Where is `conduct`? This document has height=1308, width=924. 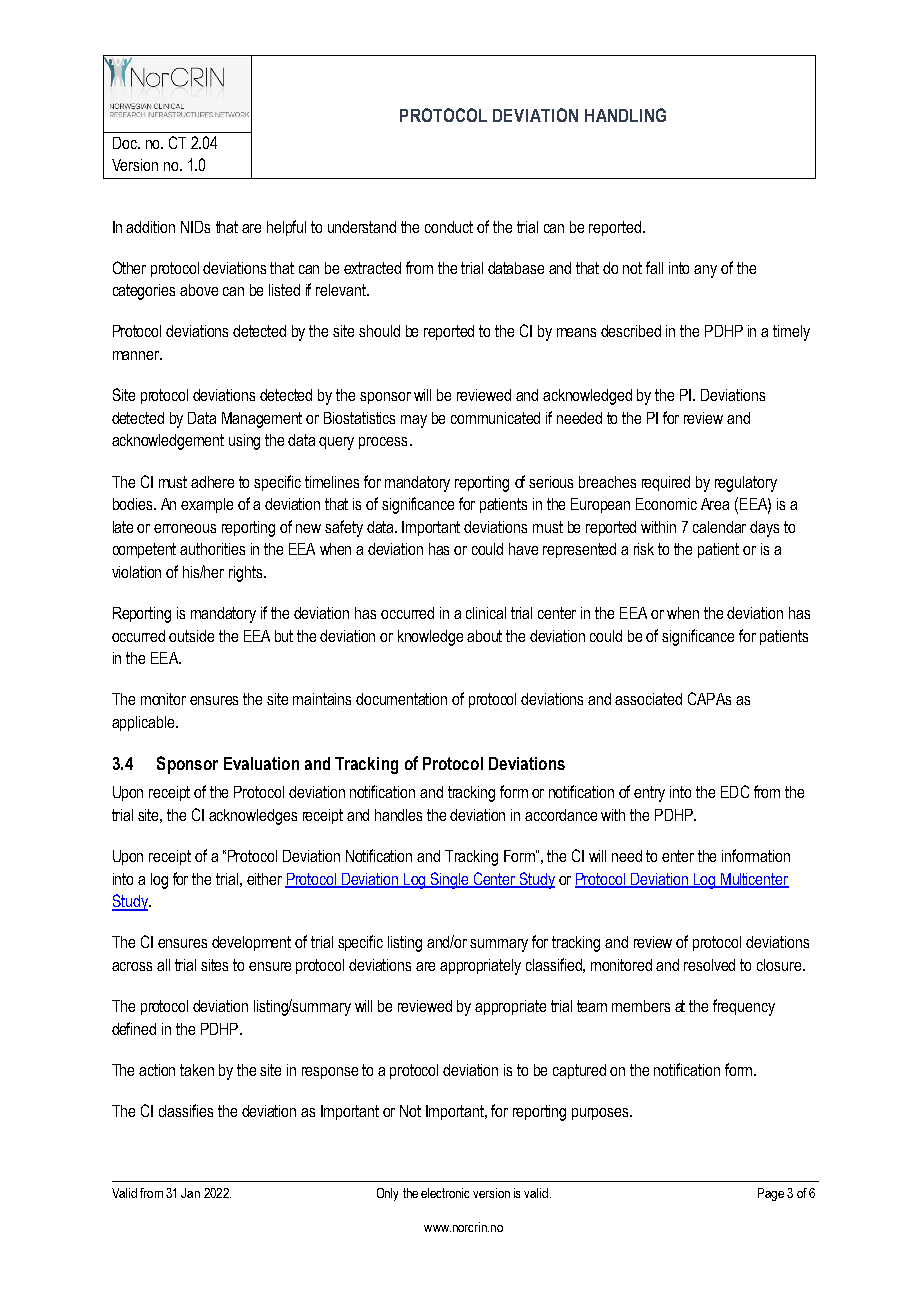 conduct is located at coordinates (449, 227).
